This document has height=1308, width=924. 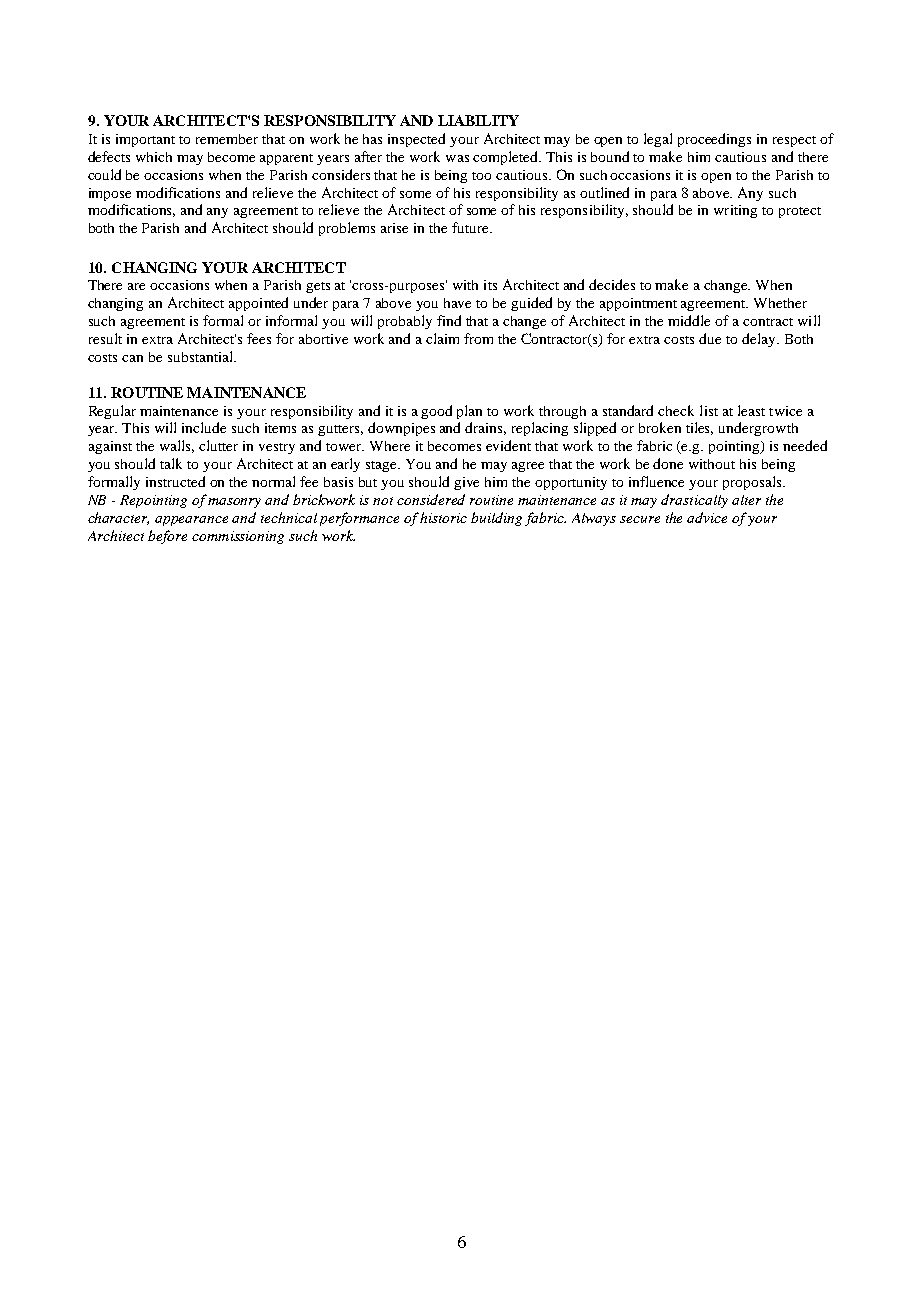 I want to click on Whether, so click(x=780, y=303).
